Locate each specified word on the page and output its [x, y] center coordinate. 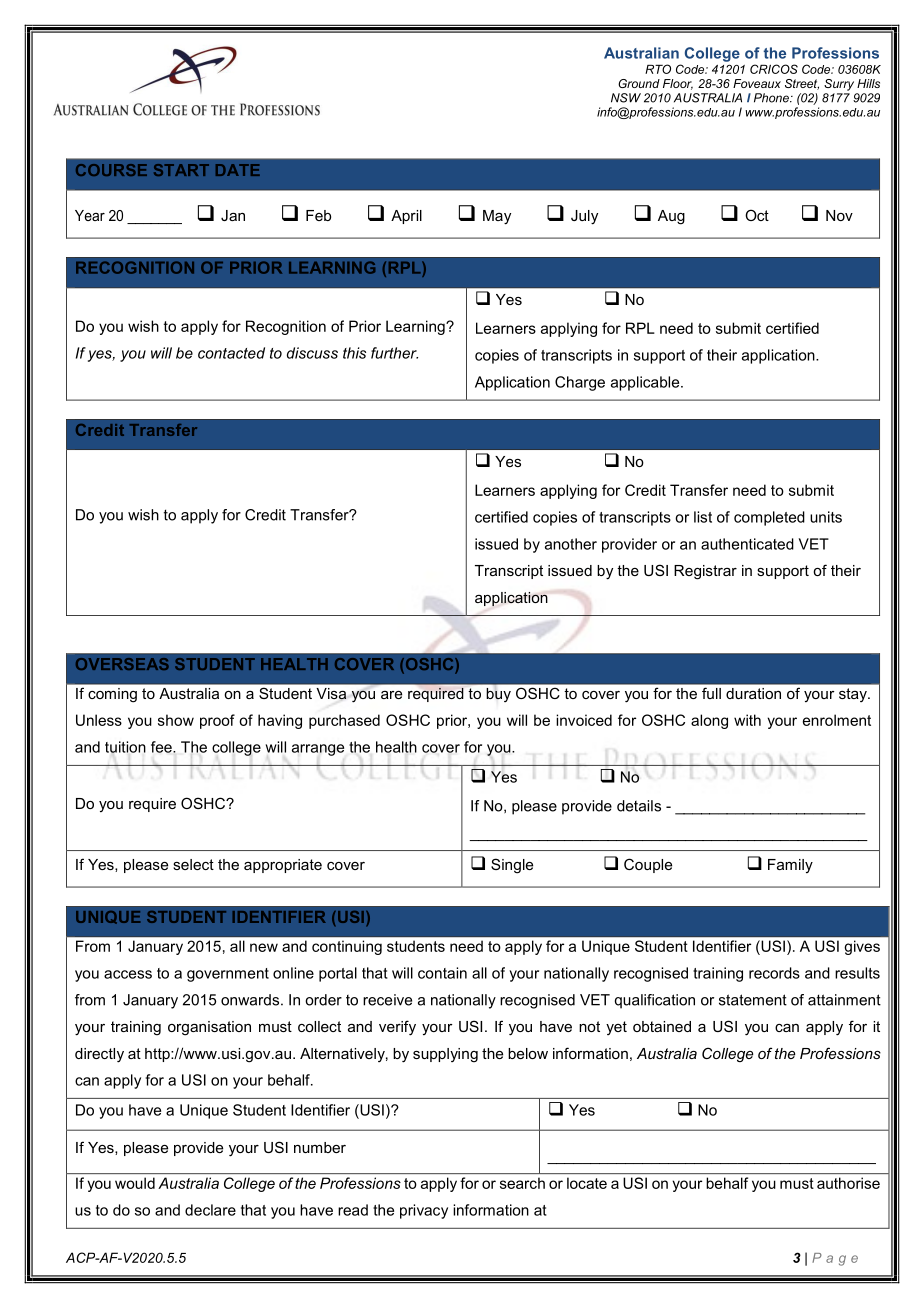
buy [498, 695]
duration [753, 693]
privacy [424, 1211]
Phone [772, 98]
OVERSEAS [122, 664]
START [181, 170]
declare [210, 1210]
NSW [626, 98]
